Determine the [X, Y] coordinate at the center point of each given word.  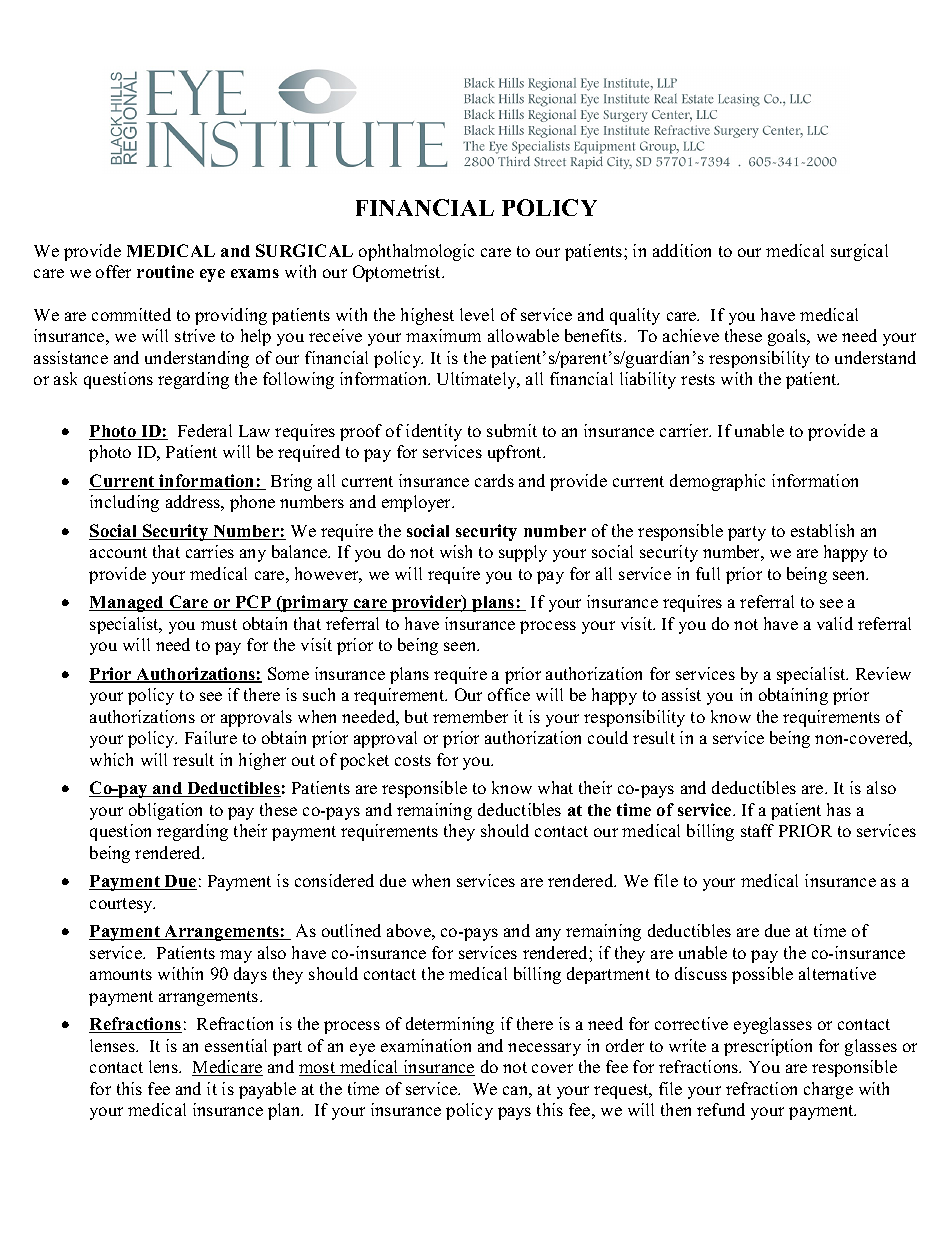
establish [822, 530]
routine [165, 271]
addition [682, 250]
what [555, 787]
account [118, 552]
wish [456, 551]
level [477, 314]
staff [757, 830]
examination [426, 1045]
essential [236, 1045]
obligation [165, 811]
